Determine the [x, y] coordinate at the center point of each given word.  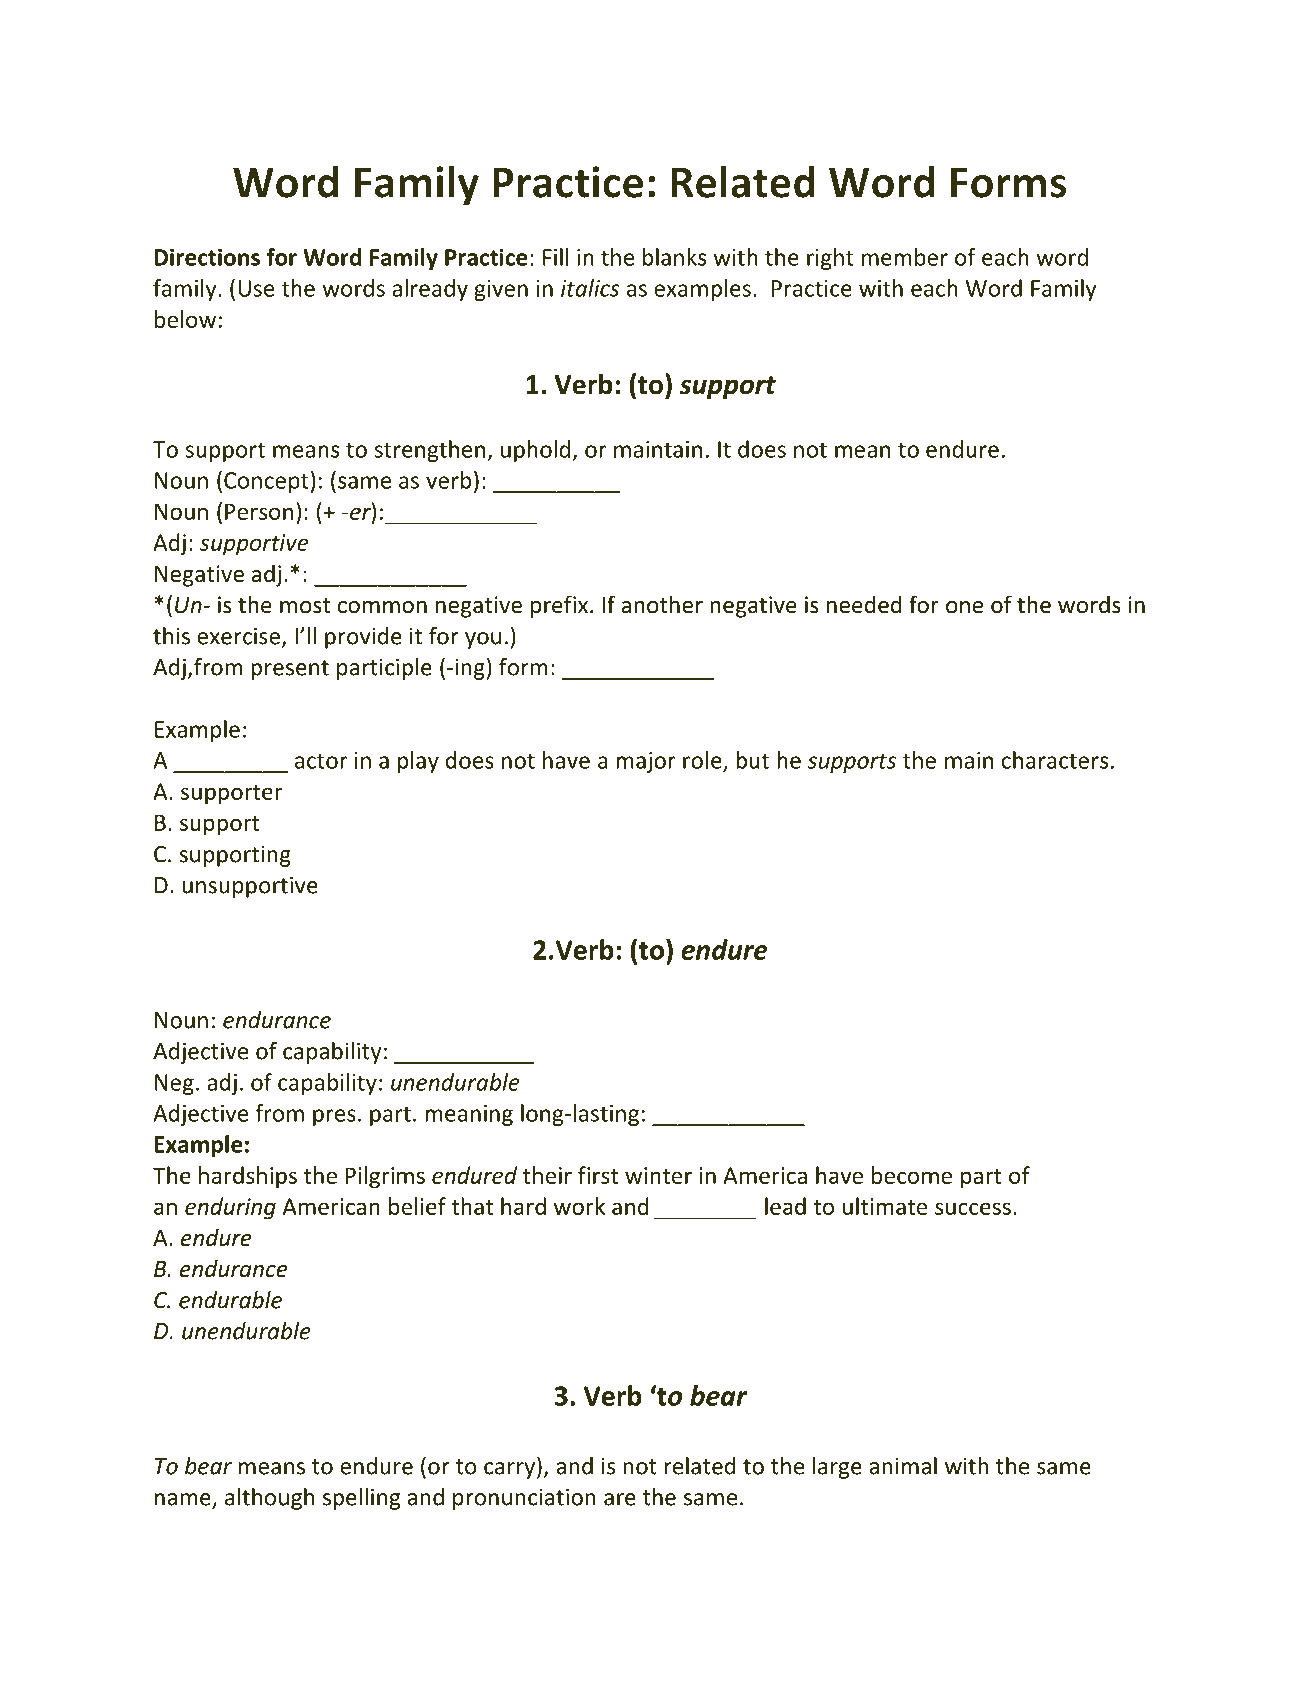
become [912, 1175]
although [269, 1499]
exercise [238, 636]
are [620, 1499]
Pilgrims [385, 1177]
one [964, 607]
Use [256, 288]
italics [590, 288]
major [645, 762]
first [598, 1175]
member [905, 257]
